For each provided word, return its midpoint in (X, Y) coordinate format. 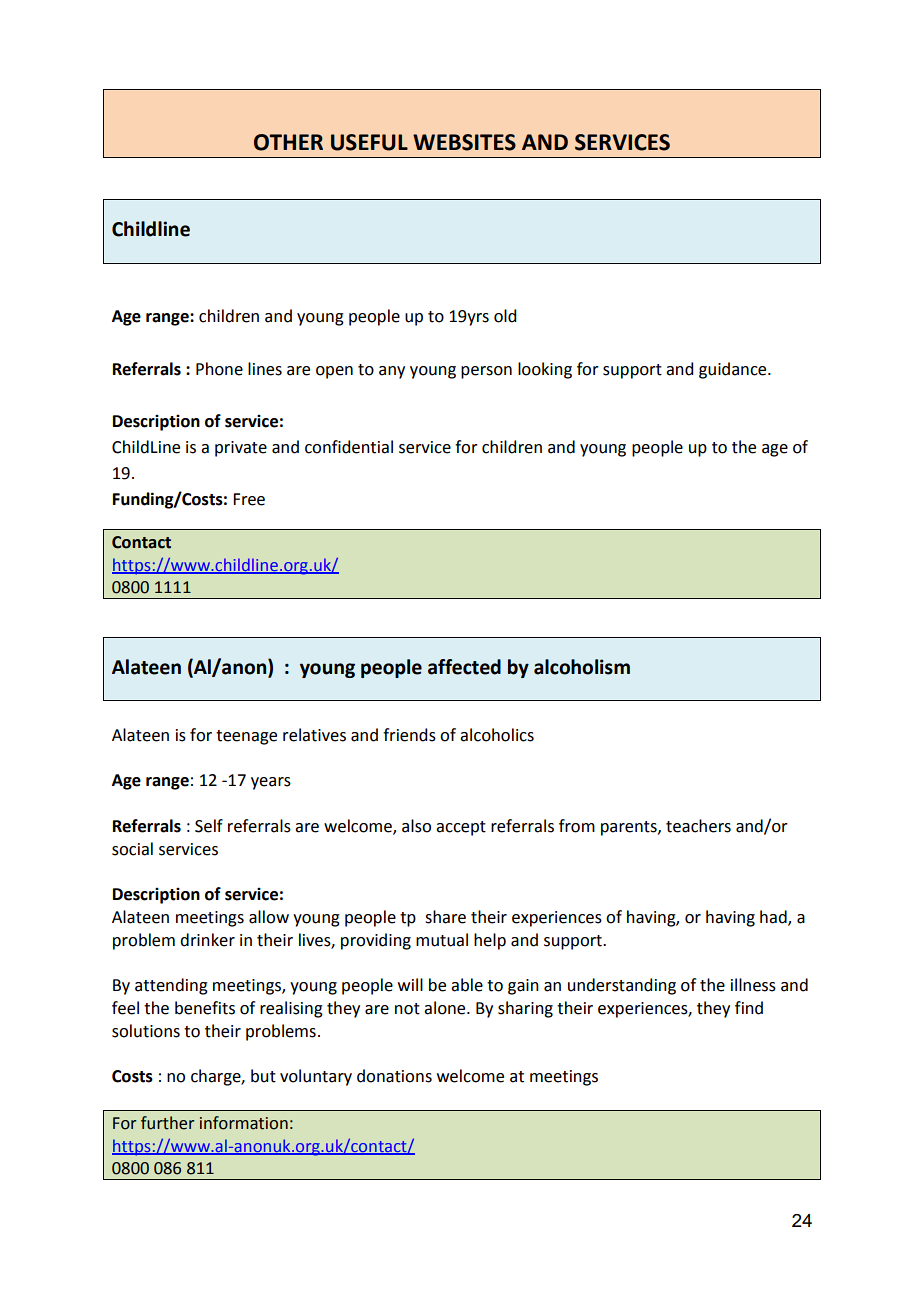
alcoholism (582, 667)
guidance (734, 370)
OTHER (288, 142)
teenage (246, 737)
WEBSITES (464, 142)
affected (464, 667)
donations (394, 1076)
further (167, 1123)
